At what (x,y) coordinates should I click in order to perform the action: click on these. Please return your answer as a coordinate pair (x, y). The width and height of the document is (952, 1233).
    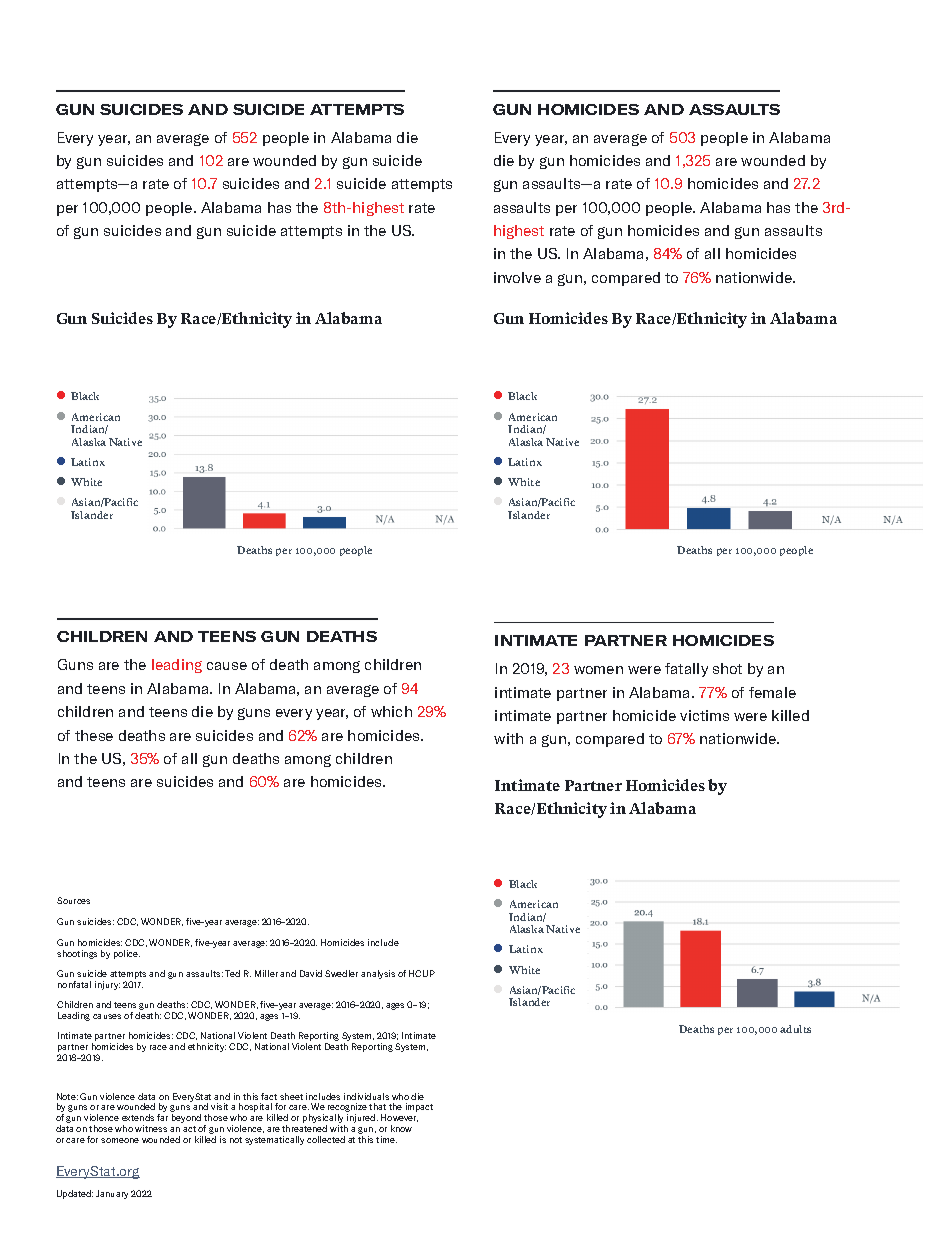
    Looking at the image, I should click on (94, 735).
